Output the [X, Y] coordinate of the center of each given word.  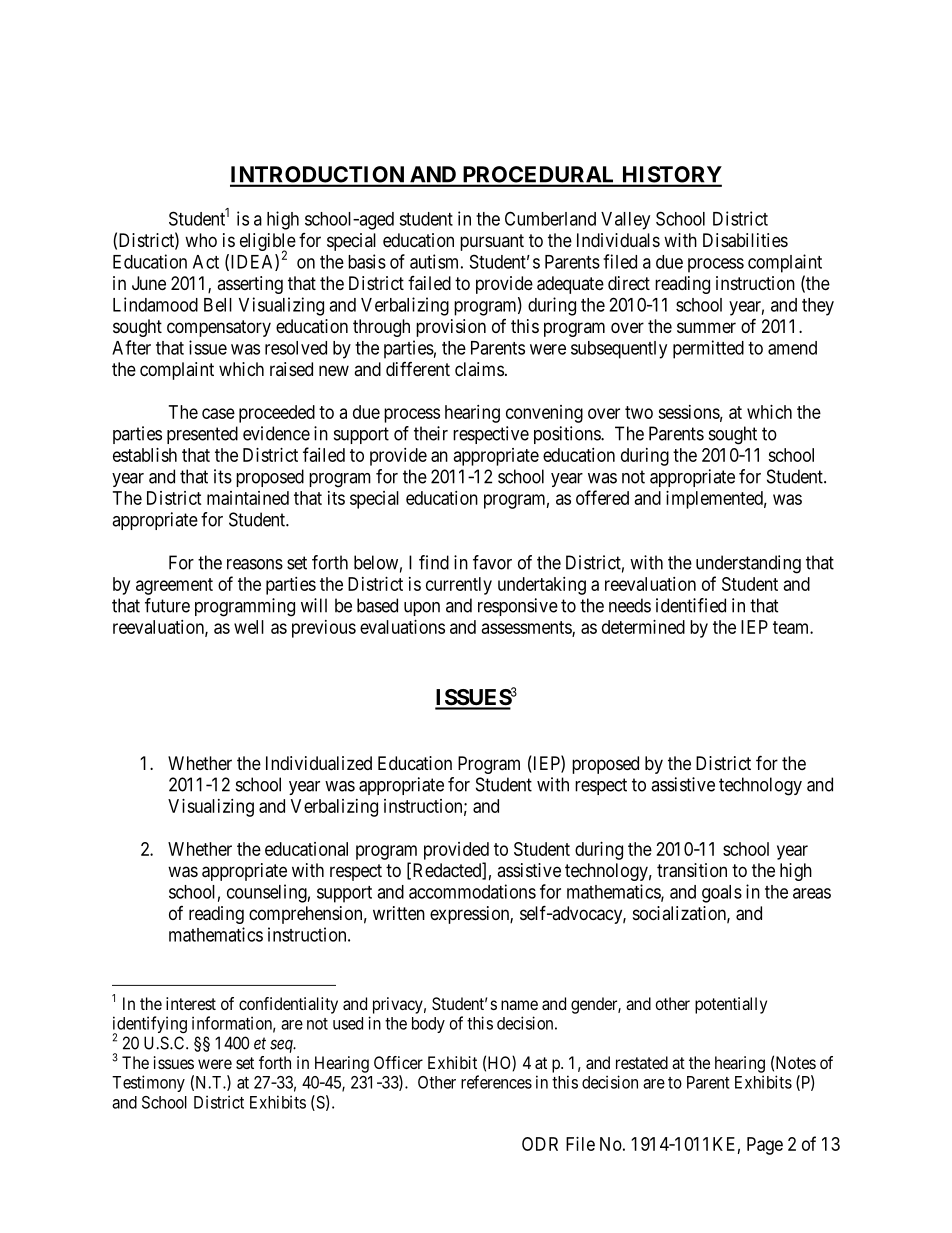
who [201, 240]
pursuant [492, 242]
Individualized [319, 763]
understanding [748, 564]
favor [492, 562]
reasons [255, 564]
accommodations [472, 891]
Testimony [148, 1083]
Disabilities [745, 240]
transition [692, 870]
